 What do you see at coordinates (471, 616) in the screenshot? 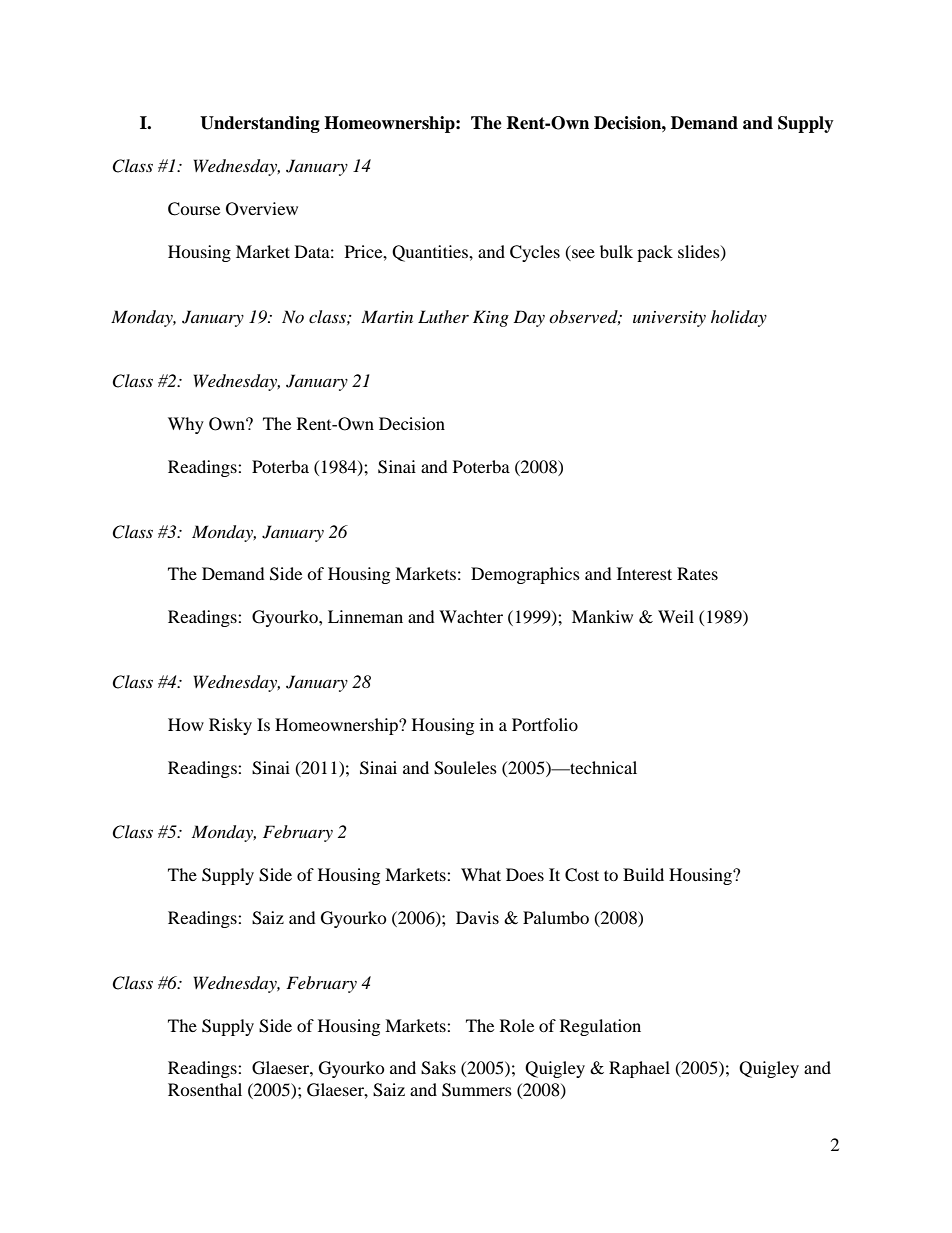
I see `Wachter` at bounding box center [471, 616].
